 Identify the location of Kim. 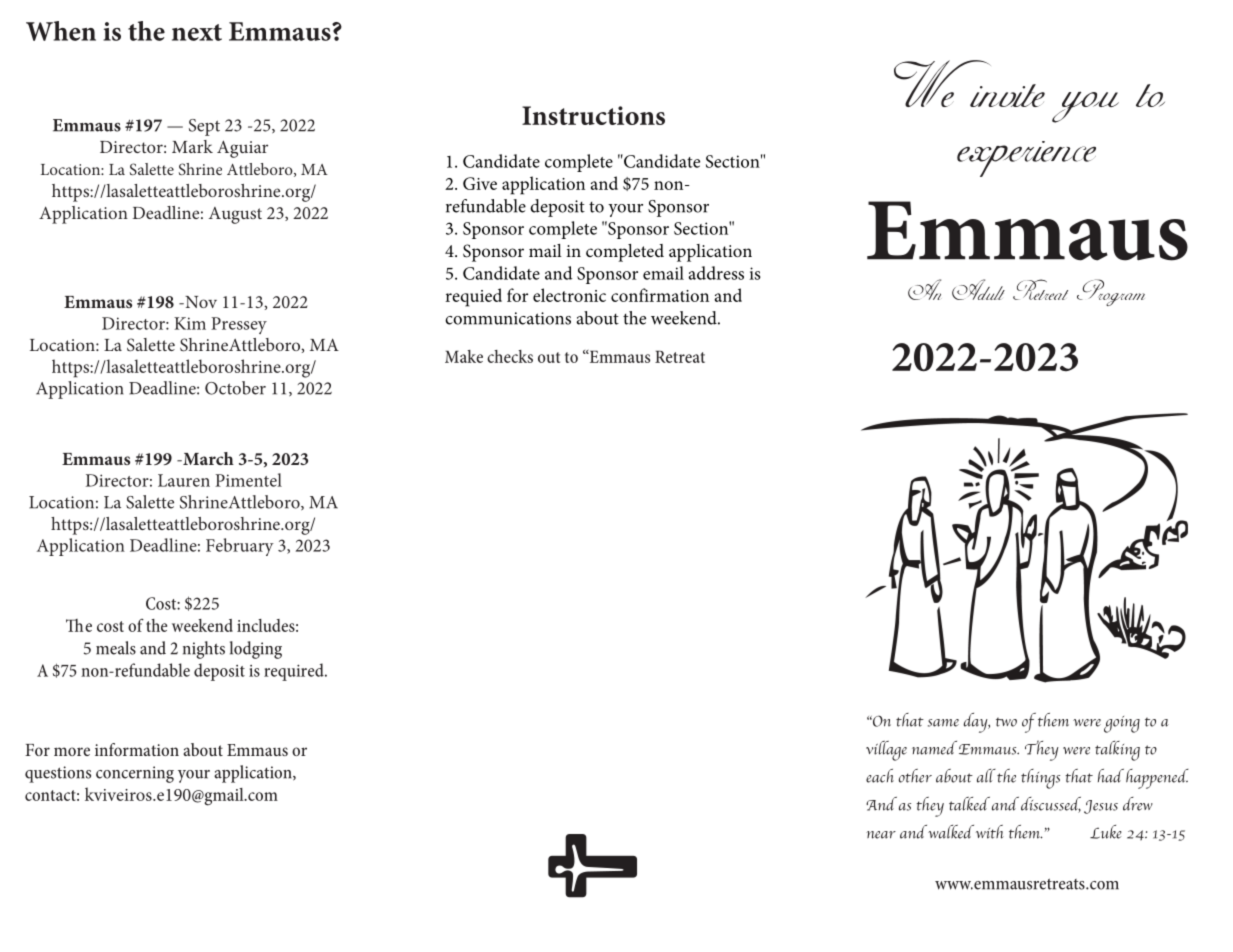
(190, 323).
